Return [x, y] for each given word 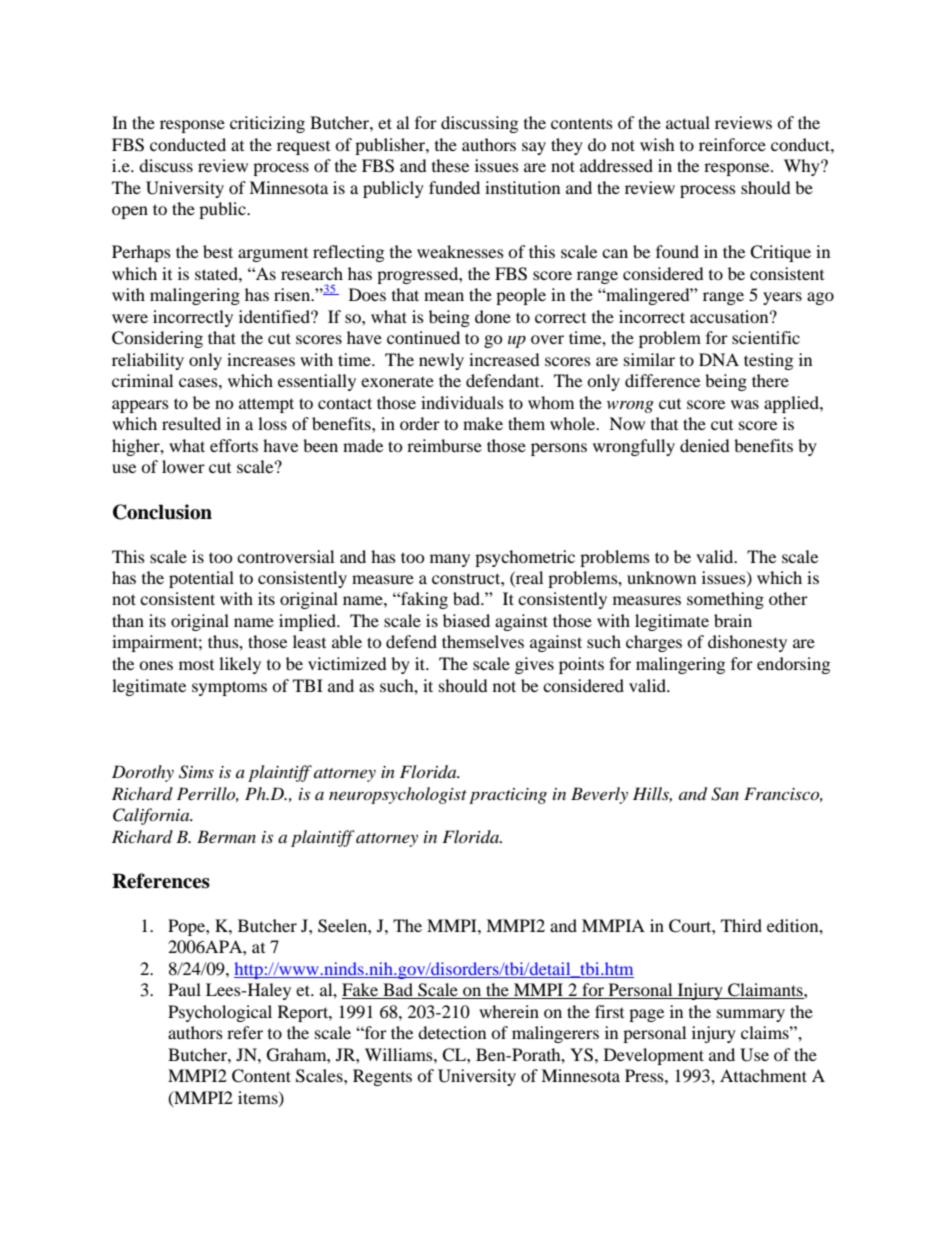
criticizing [267, 124]
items [259, 1098]
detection [452, 1032]
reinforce [732, 144]
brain [733, 620]
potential [201, 579]
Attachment [763, 1075]
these [450, 165]
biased [466, 620]
